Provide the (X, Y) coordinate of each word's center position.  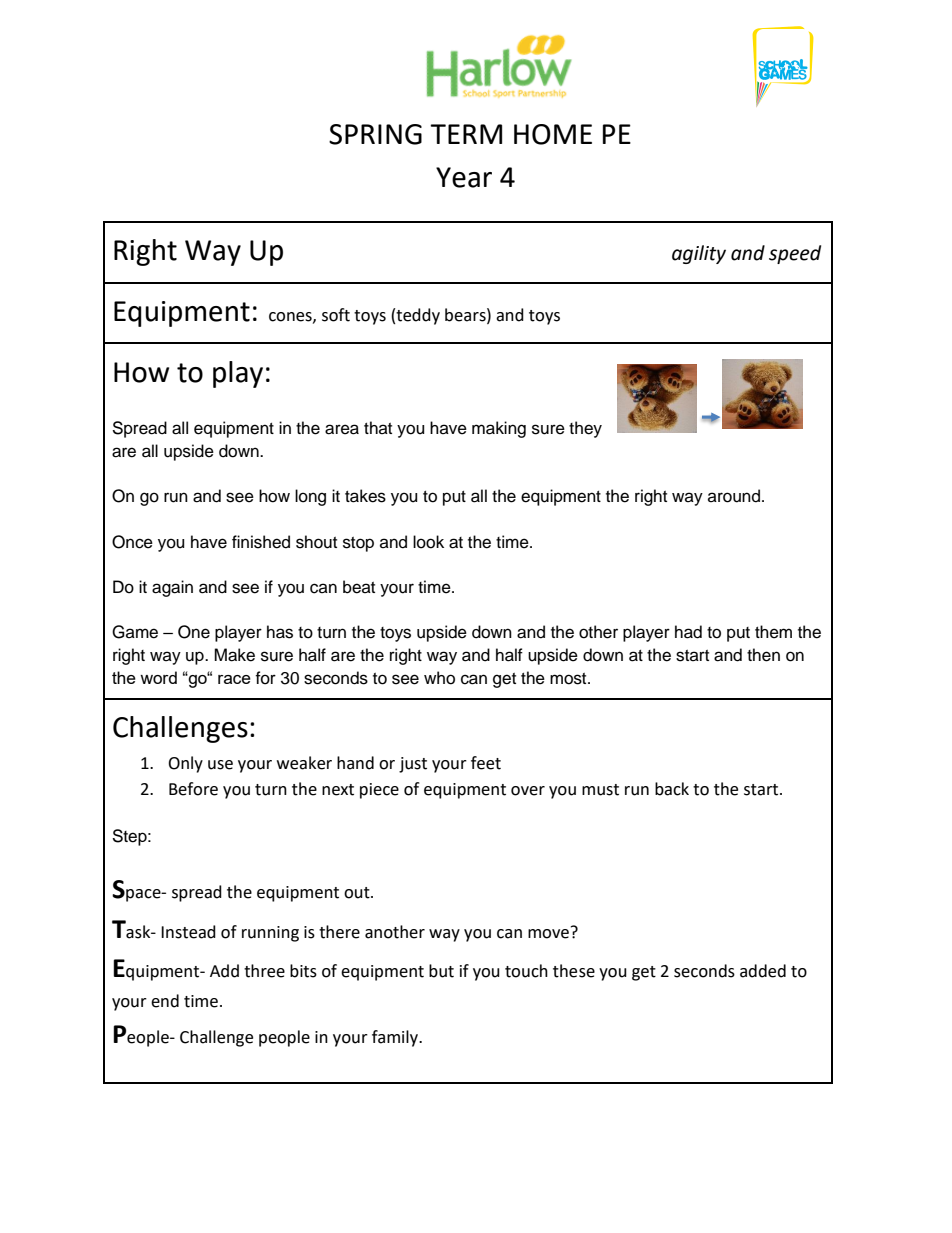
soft (336, 315)
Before (193, 789)
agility (699, 254)
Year (464, 177)
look (428, 542)
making (499, 429)
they (585, 429)
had (688, 632)
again (172, 588)
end (165, 1001)
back (672, 789)
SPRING (375, 134)
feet (486, 763)
